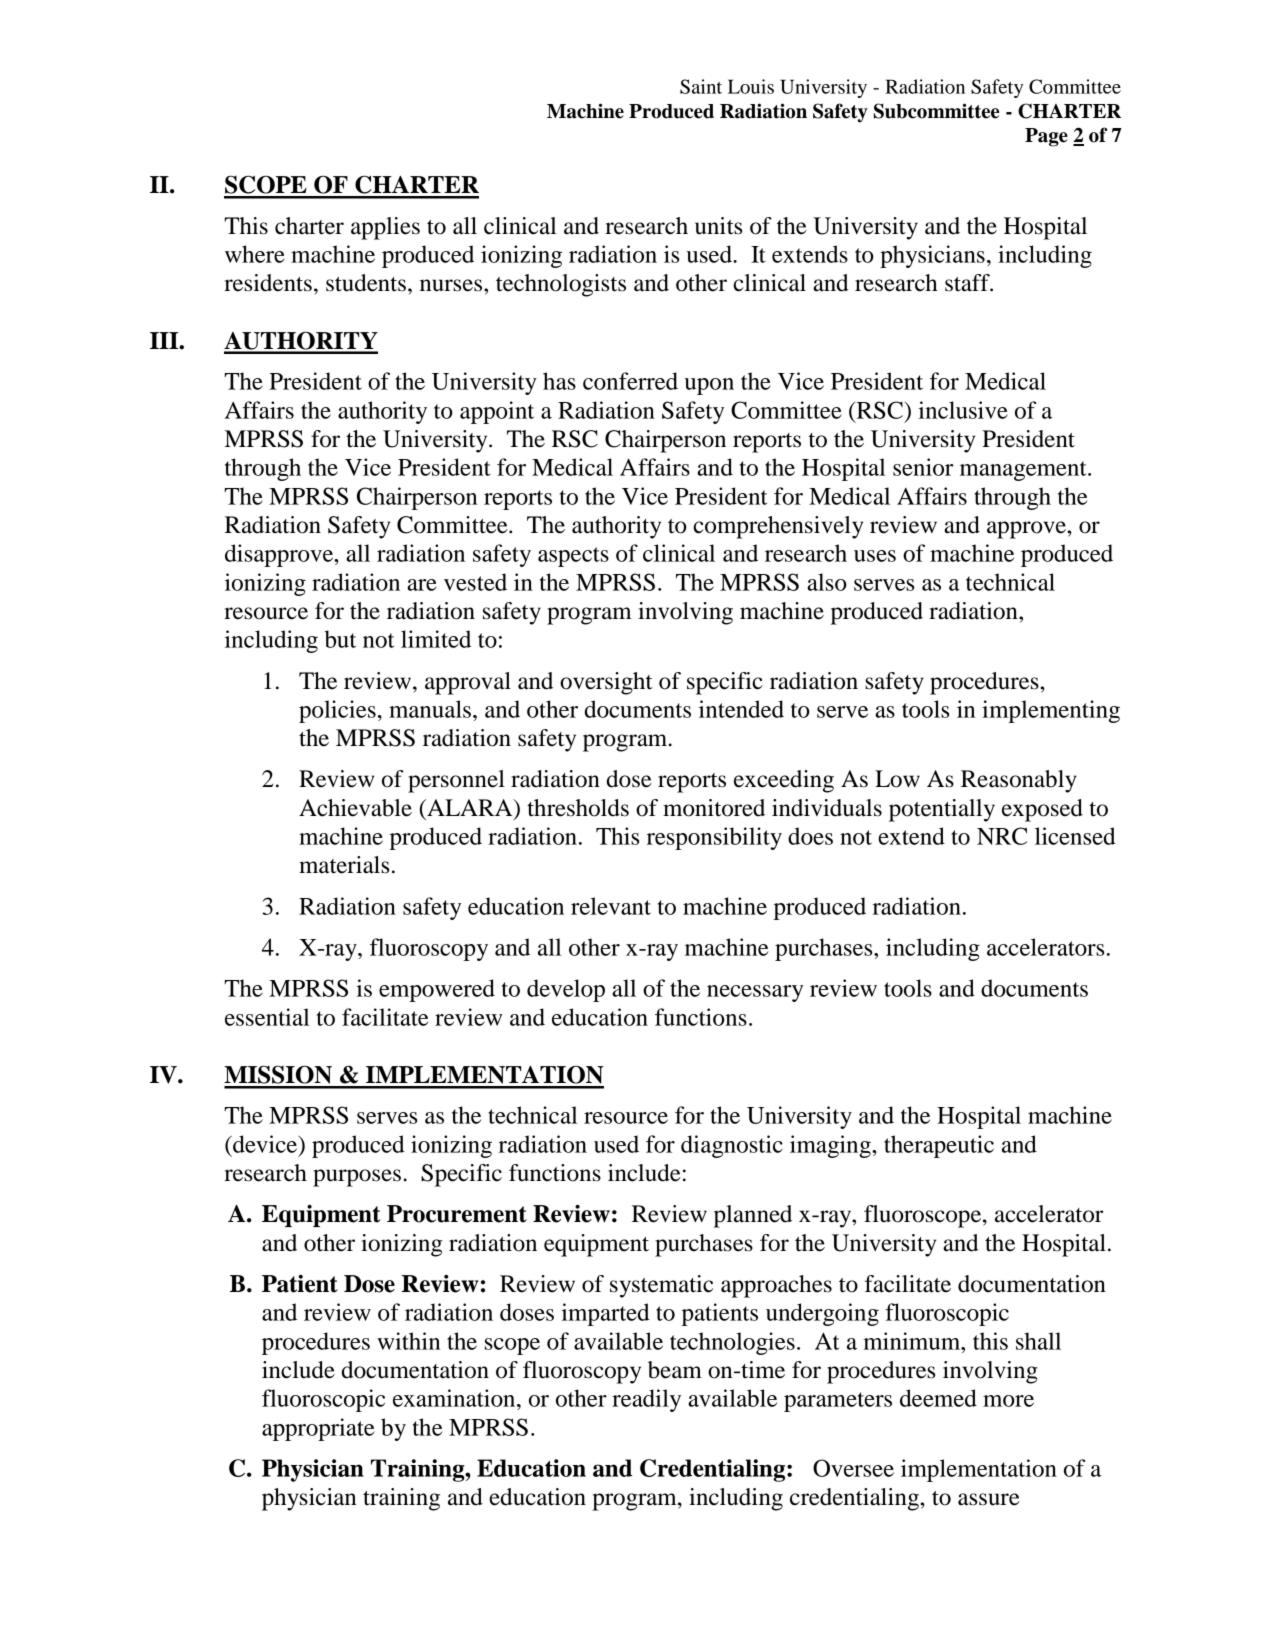 The image size is (1271, 1645). What do you see at coordinates (701, 86) in the image?
I see `Saint` at bounding box center [701, 86].
